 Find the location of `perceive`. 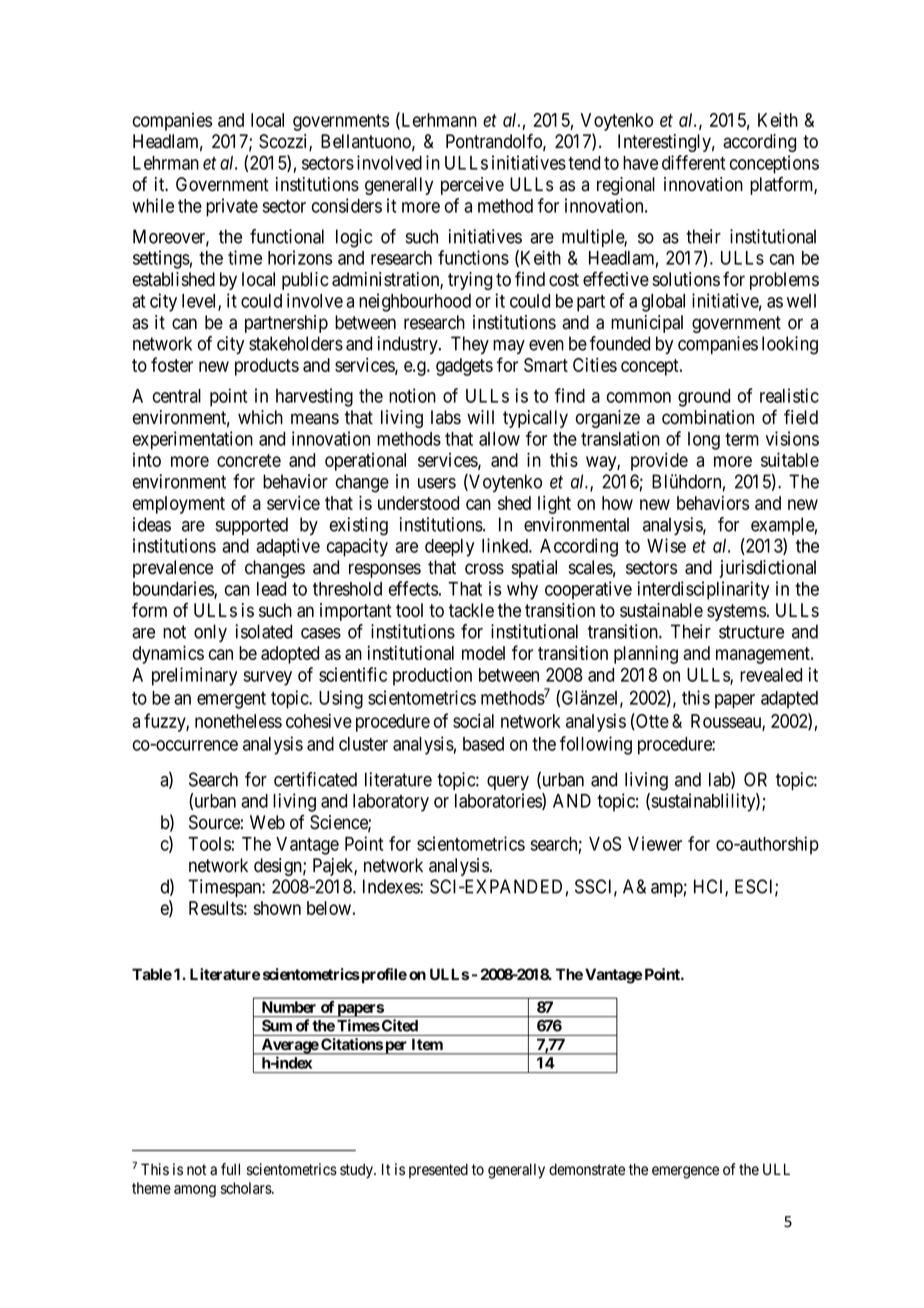

perceive is located at coordinates (472, 186).
